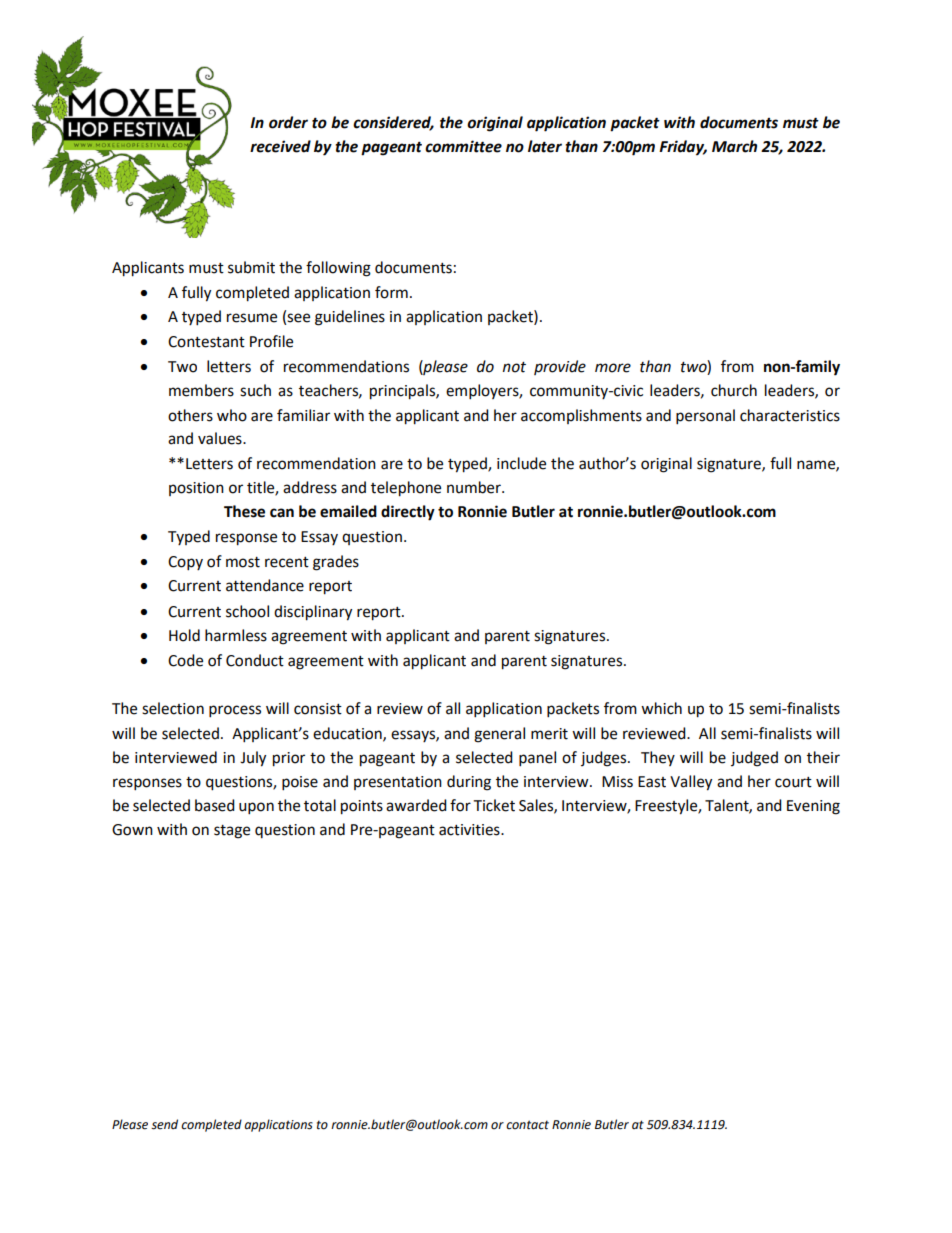 This page has height=1233, width=952. What do you see at coordinates (754, 759) in the page?
I see `judged` at bounding box center [754, 759].
